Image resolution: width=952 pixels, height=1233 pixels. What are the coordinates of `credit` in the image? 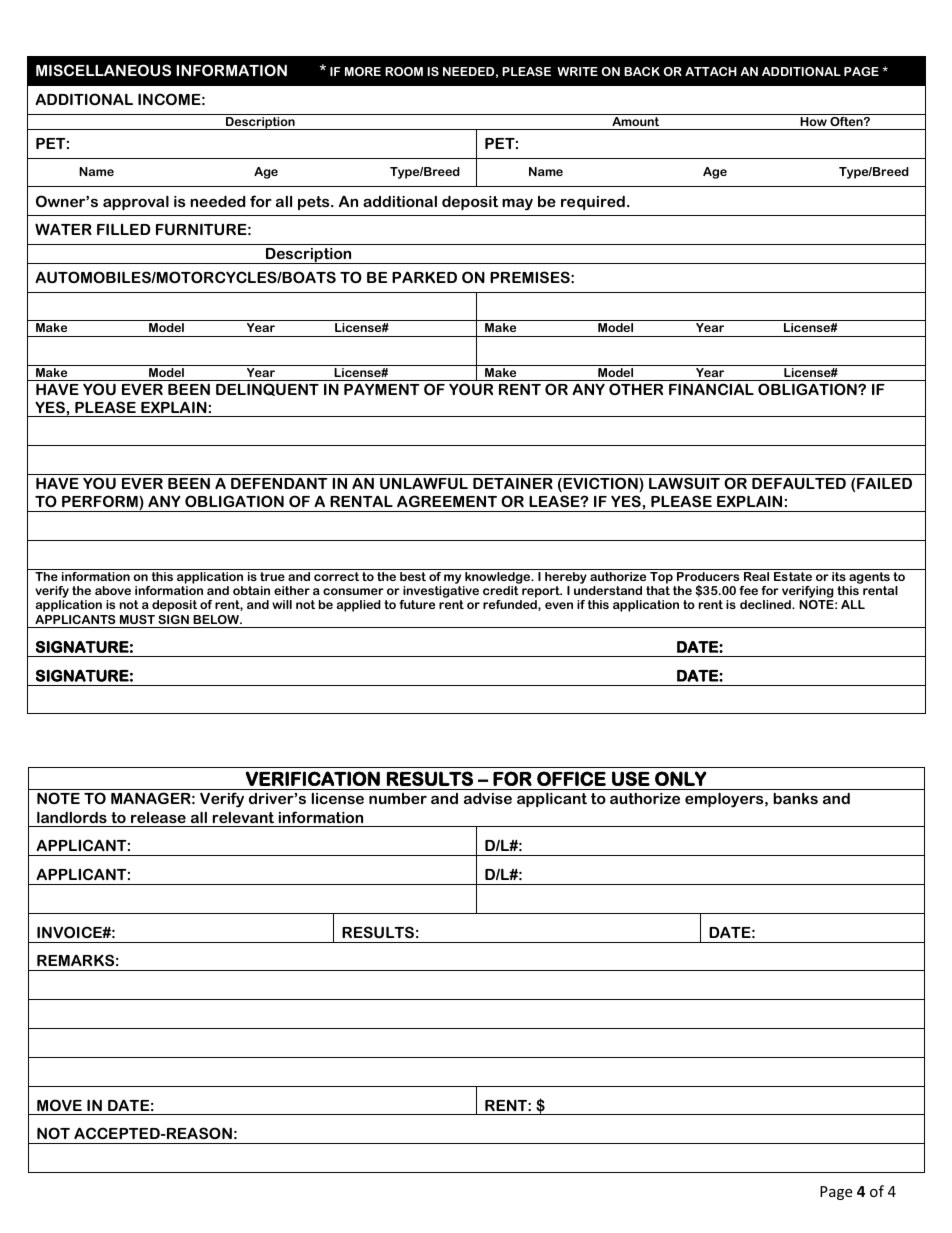 It's located at (501, 590).
